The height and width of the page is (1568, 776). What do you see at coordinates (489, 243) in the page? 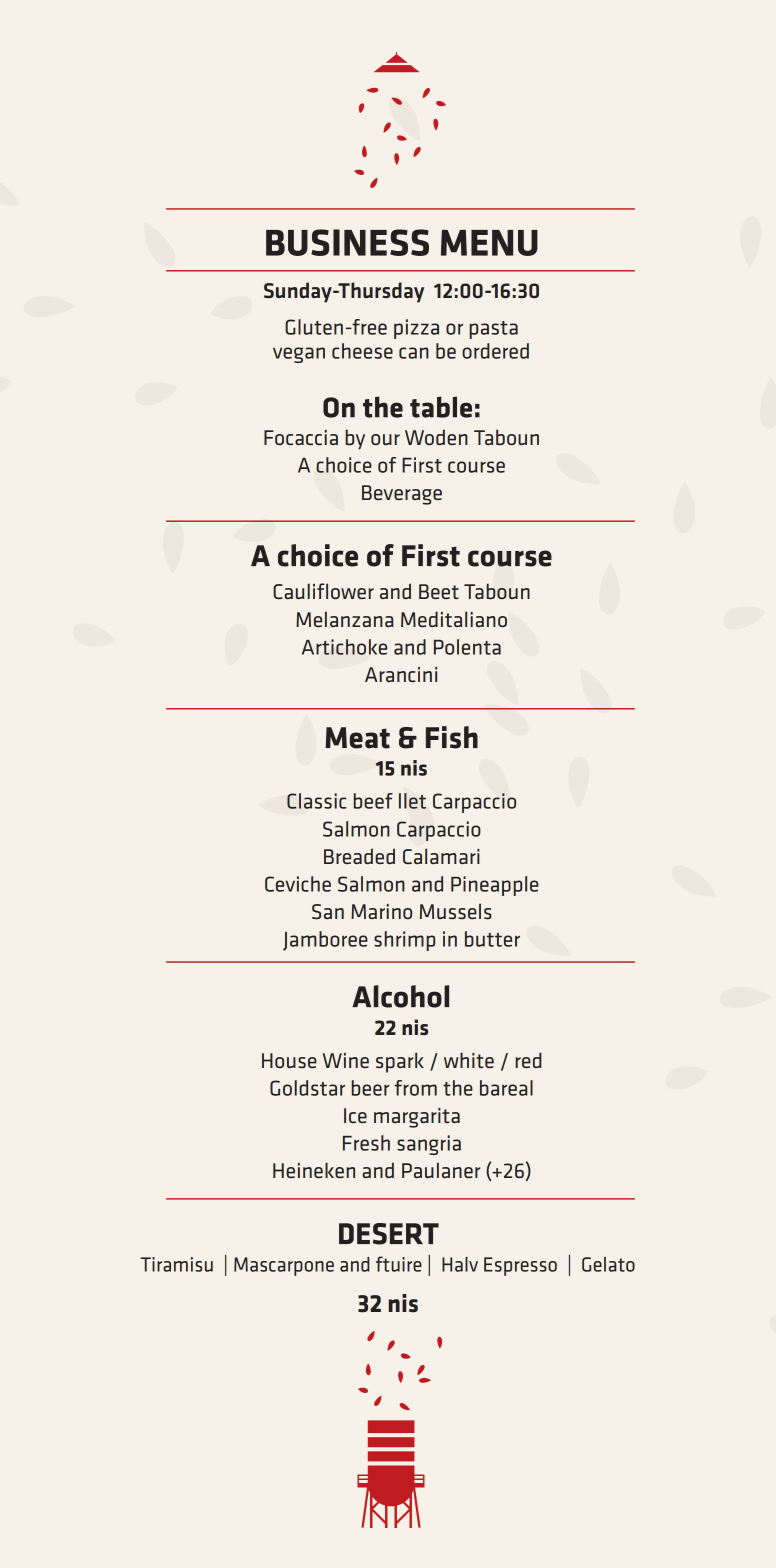
I see `MENU` at bounding box center [489, 243].
